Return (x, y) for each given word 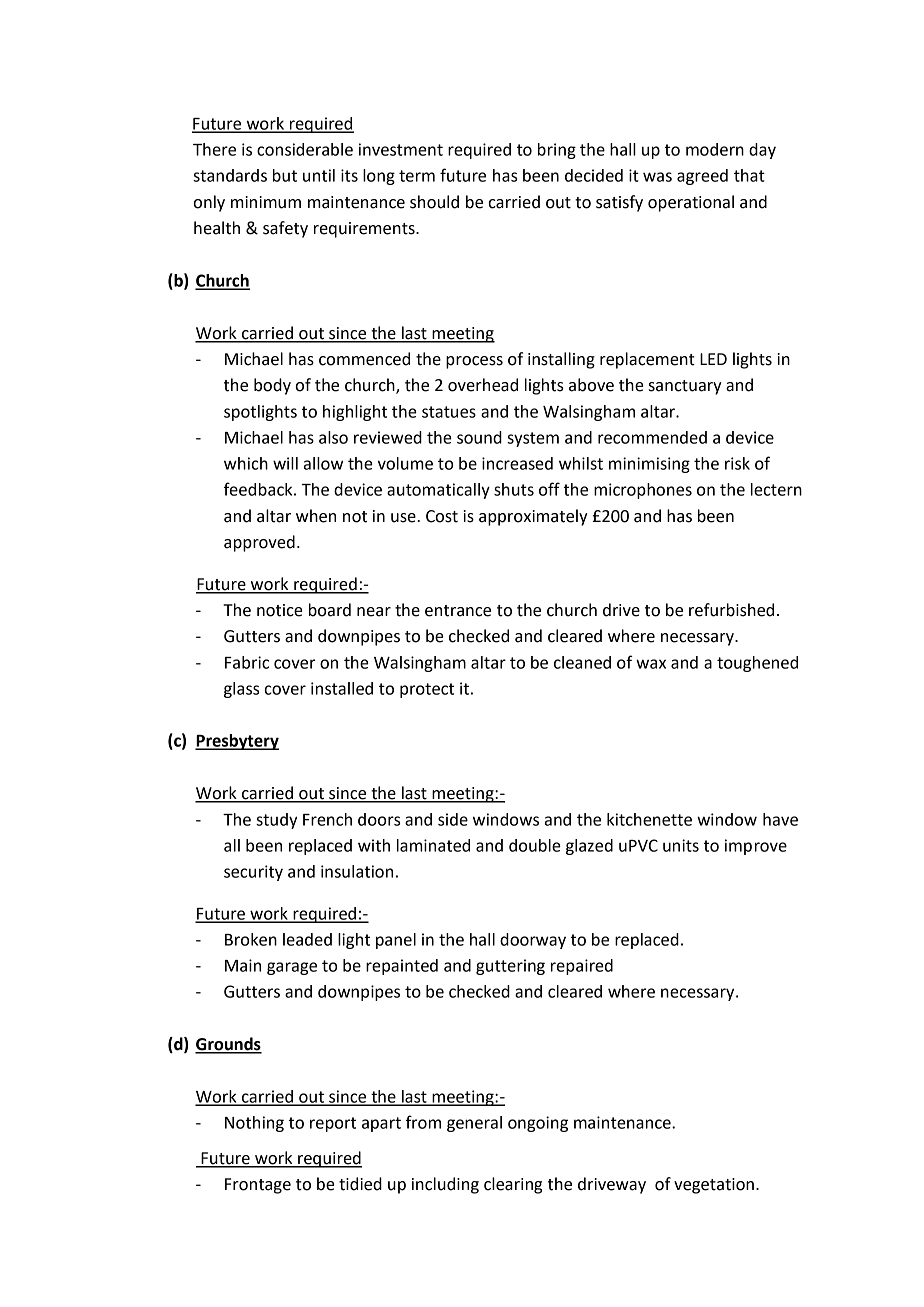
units (681, 845)
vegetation (714, 1186)
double (535, 845)
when (316, 516)
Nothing (254, 1124)
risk (737, 463)
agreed (702, 177)
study (276, 821)
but (285, 175)
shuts (514, 489)
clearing (513, 1185)
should (434, 202)
